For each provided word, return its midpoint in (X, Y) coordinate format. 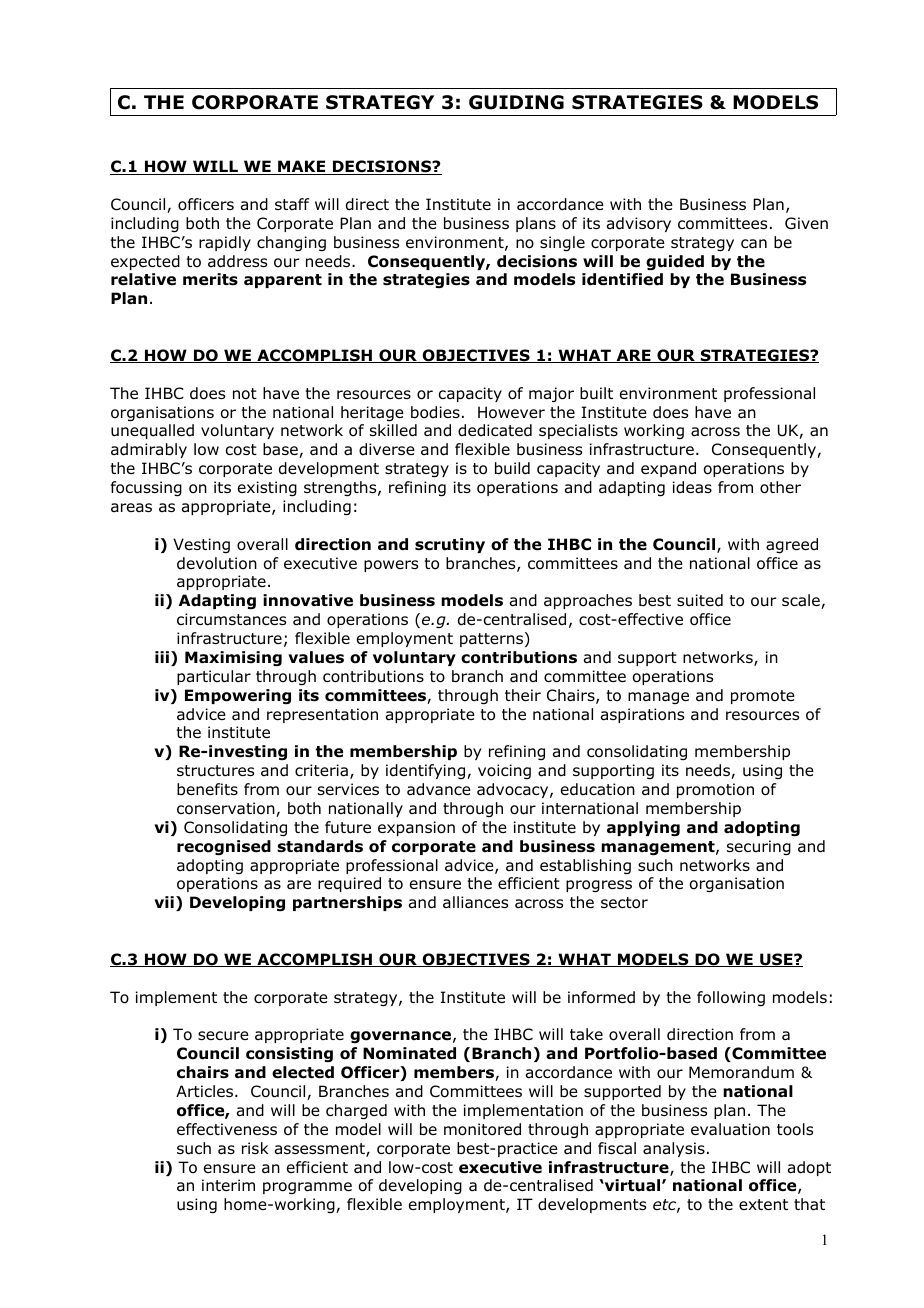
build (512, 468)
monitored (482, 1129)
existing (267, 489)
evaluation (730, 1129)
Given (806, 223)
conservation (227, 809)
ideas (692, 487)
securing (759, 848)
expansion (416, 828)
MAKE (302, 167)
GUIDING (516, 102)
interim (228, 1185)
